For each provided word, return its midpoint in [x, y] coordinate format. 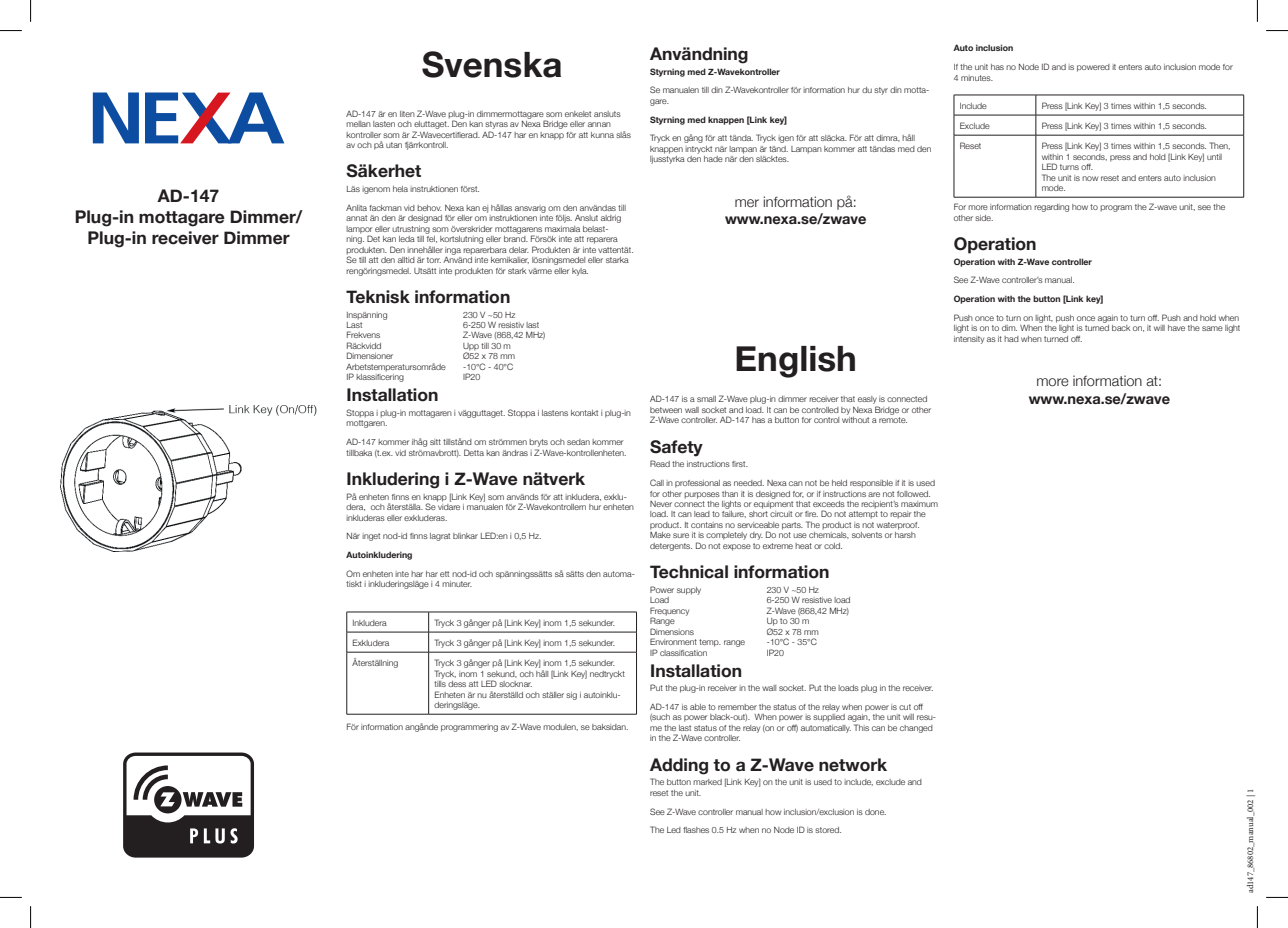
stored [828, 830]
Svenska [491, 64]
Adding [679, 766]
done [875, 812]
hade [713, 159]
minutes [977, 78]
